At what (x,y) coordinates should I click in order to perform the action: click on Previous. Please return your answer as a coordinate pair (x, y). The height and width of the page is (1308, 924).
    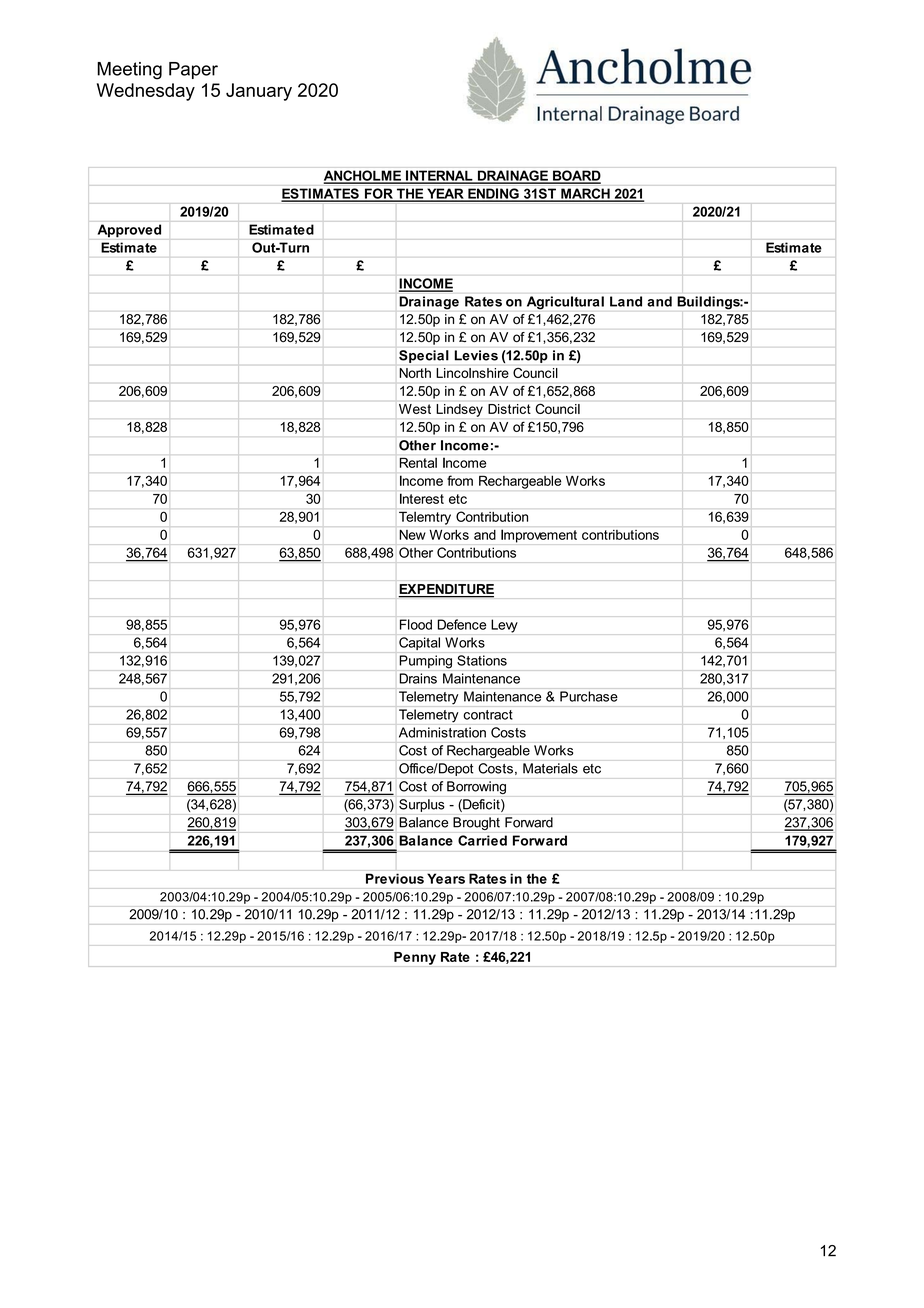
    Looking at the image, I should click on (395, 878).
